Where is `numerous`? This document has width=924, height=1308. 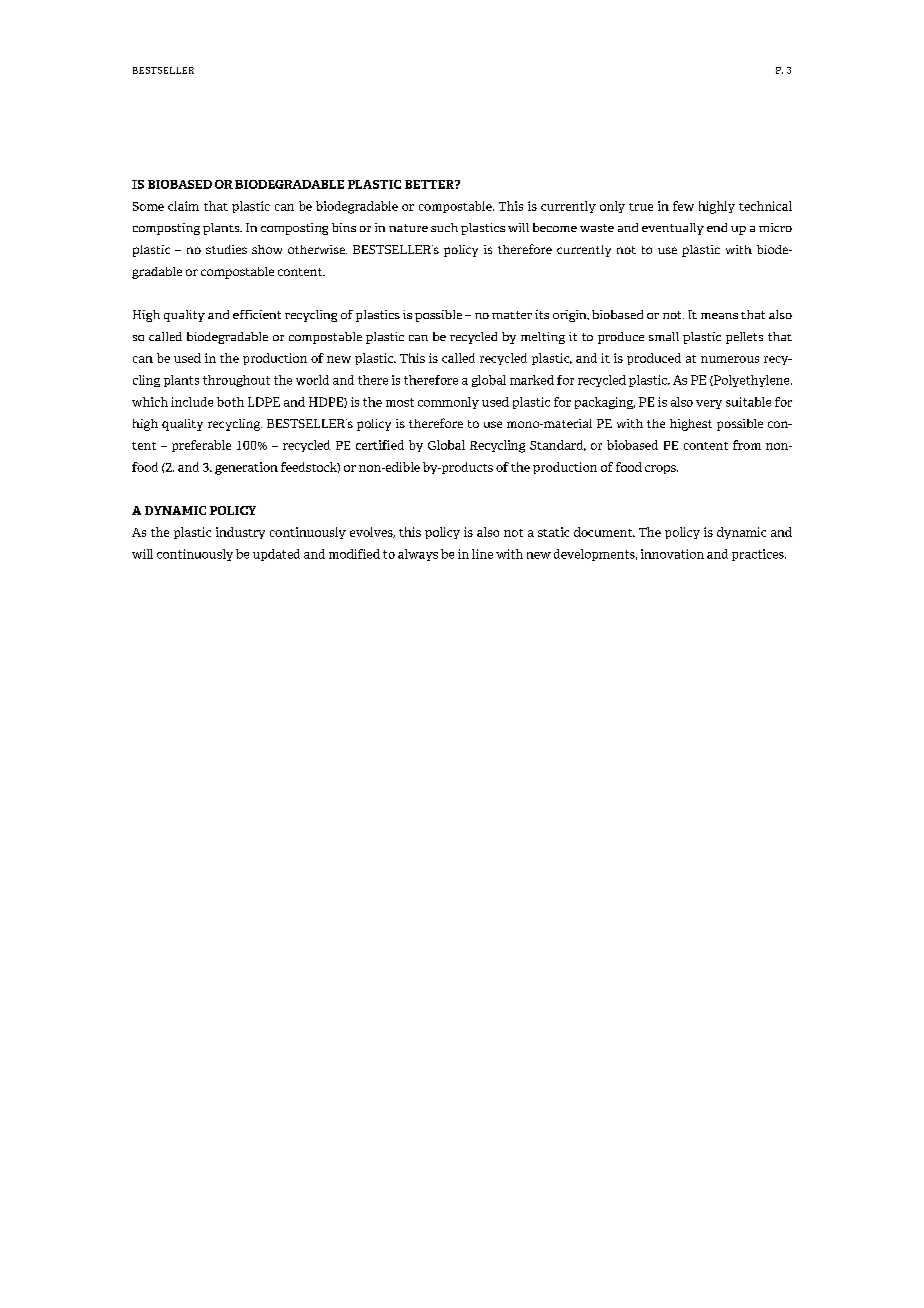 numerous is located at coordinates (730, 359).
